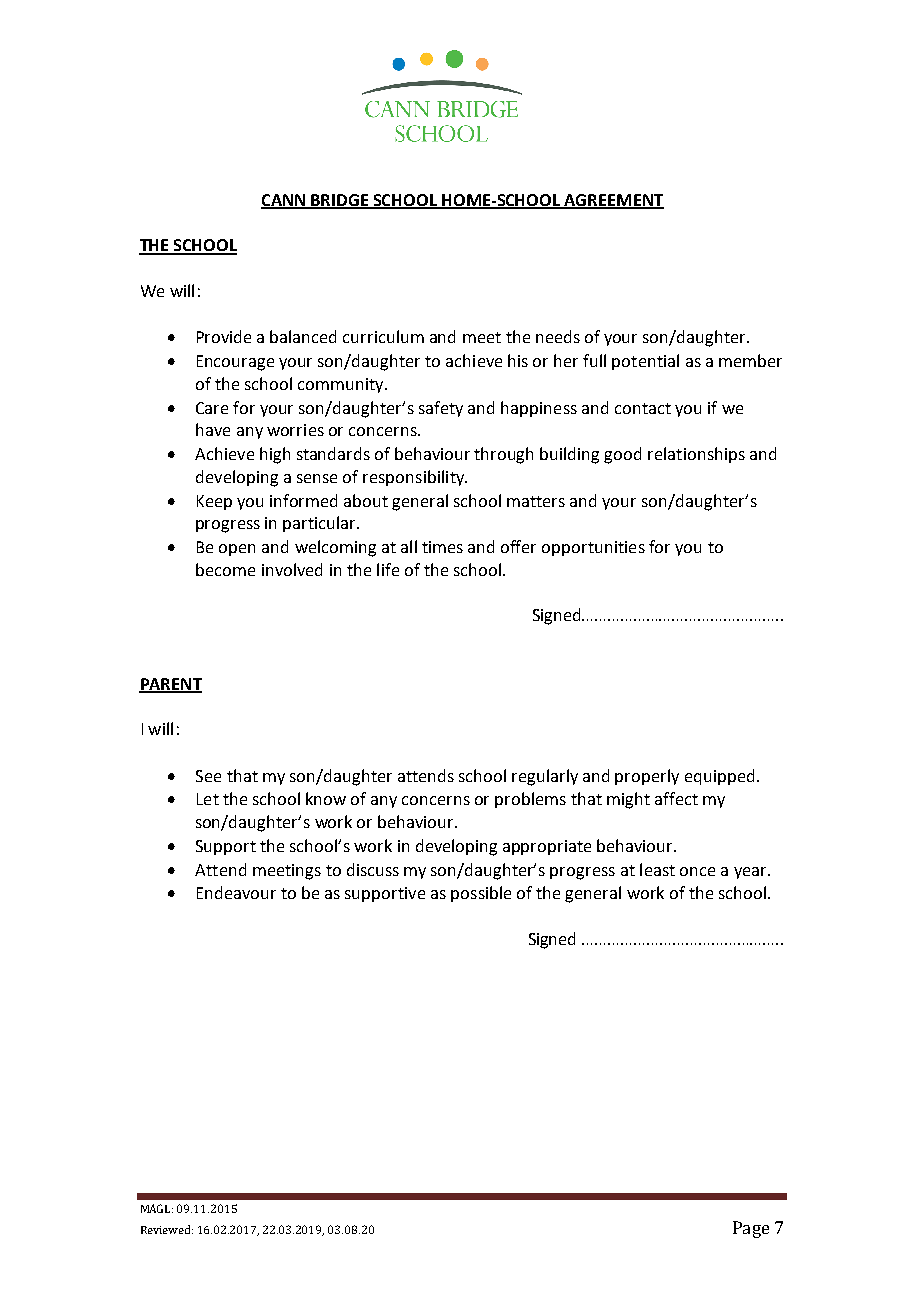 This screenshot has width=924, height=1308. I want to click on possible, so click(481, 894).
